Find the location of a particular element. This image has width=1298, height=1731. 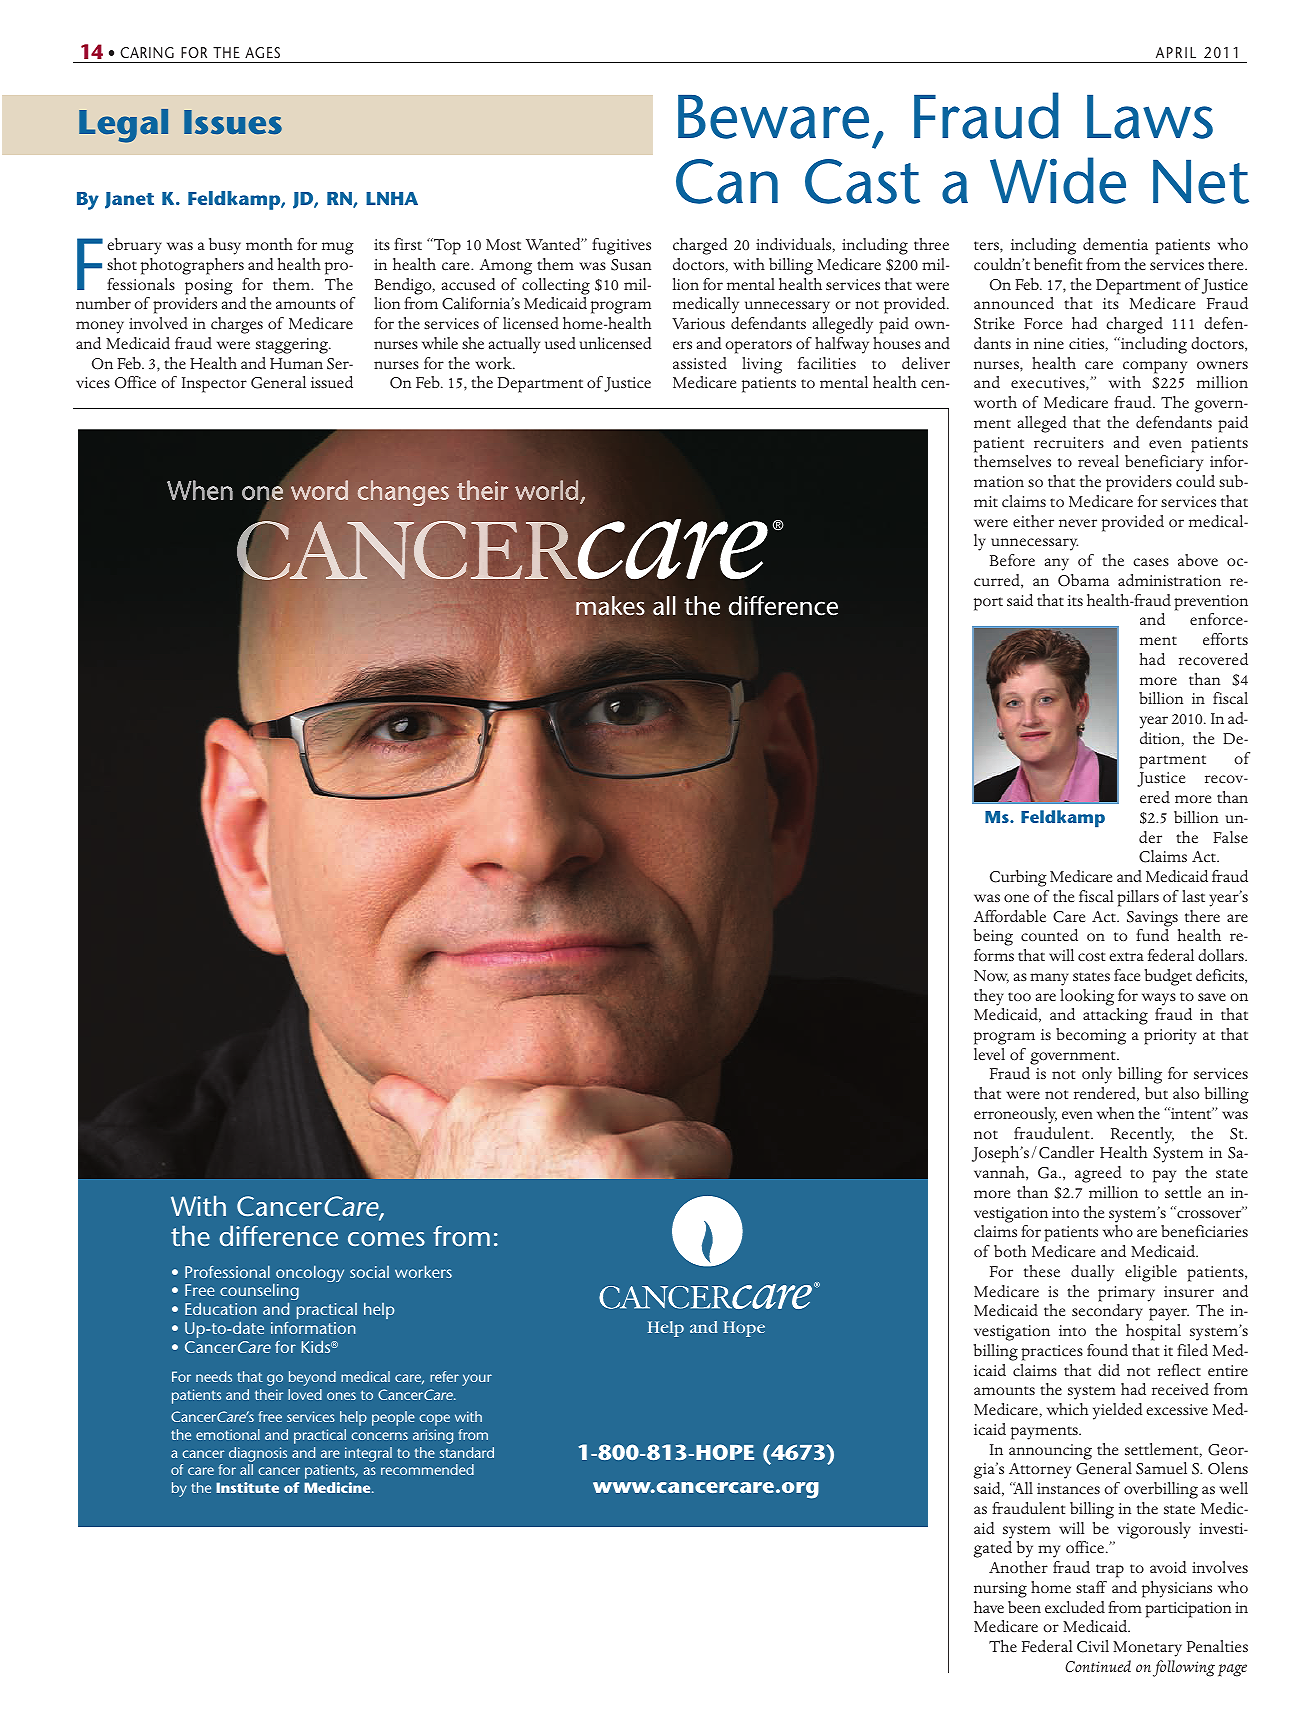

makes is located at coordinates (610, 606).
